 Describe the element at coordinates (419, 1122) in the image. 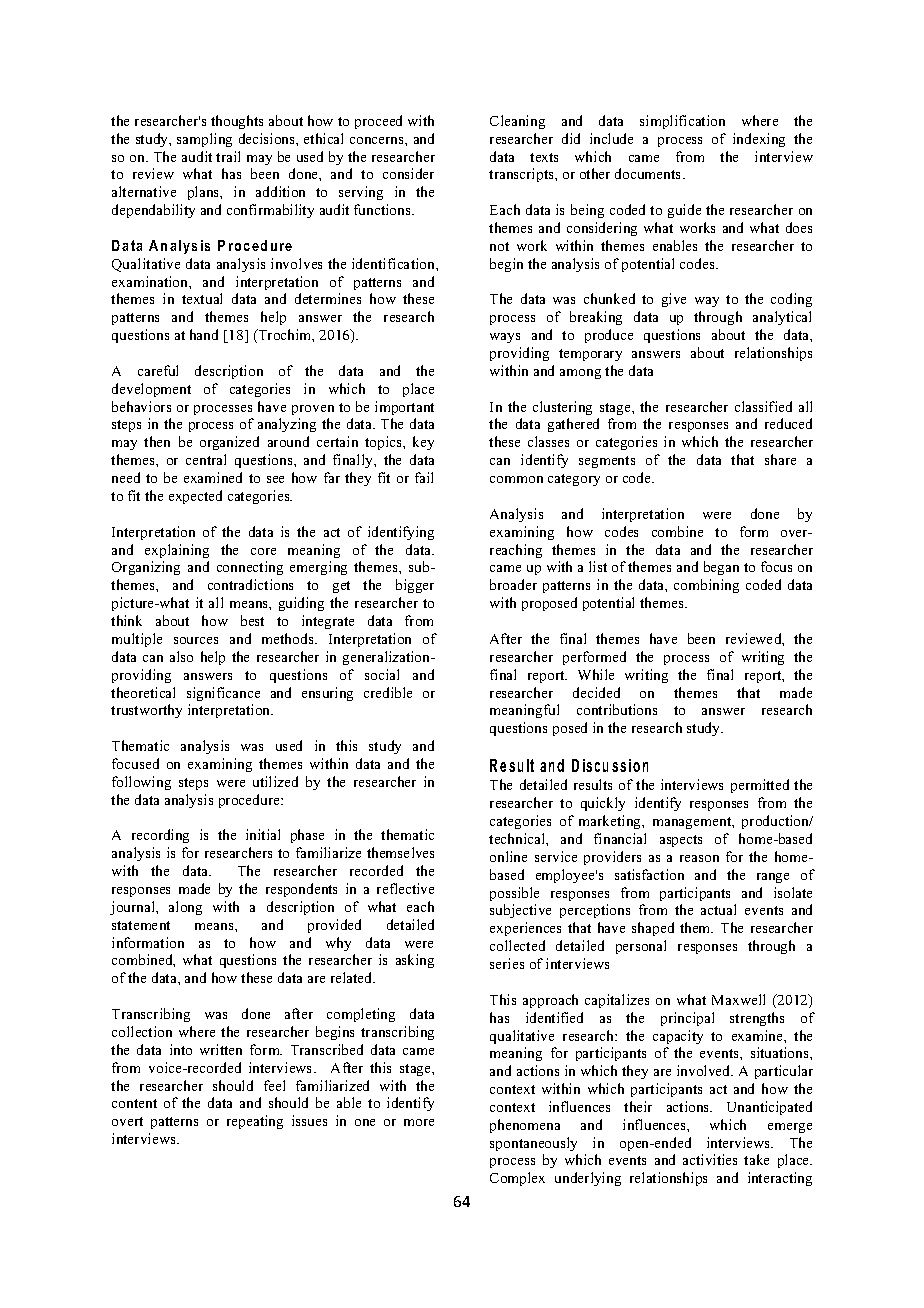

I see `more` at that location.
